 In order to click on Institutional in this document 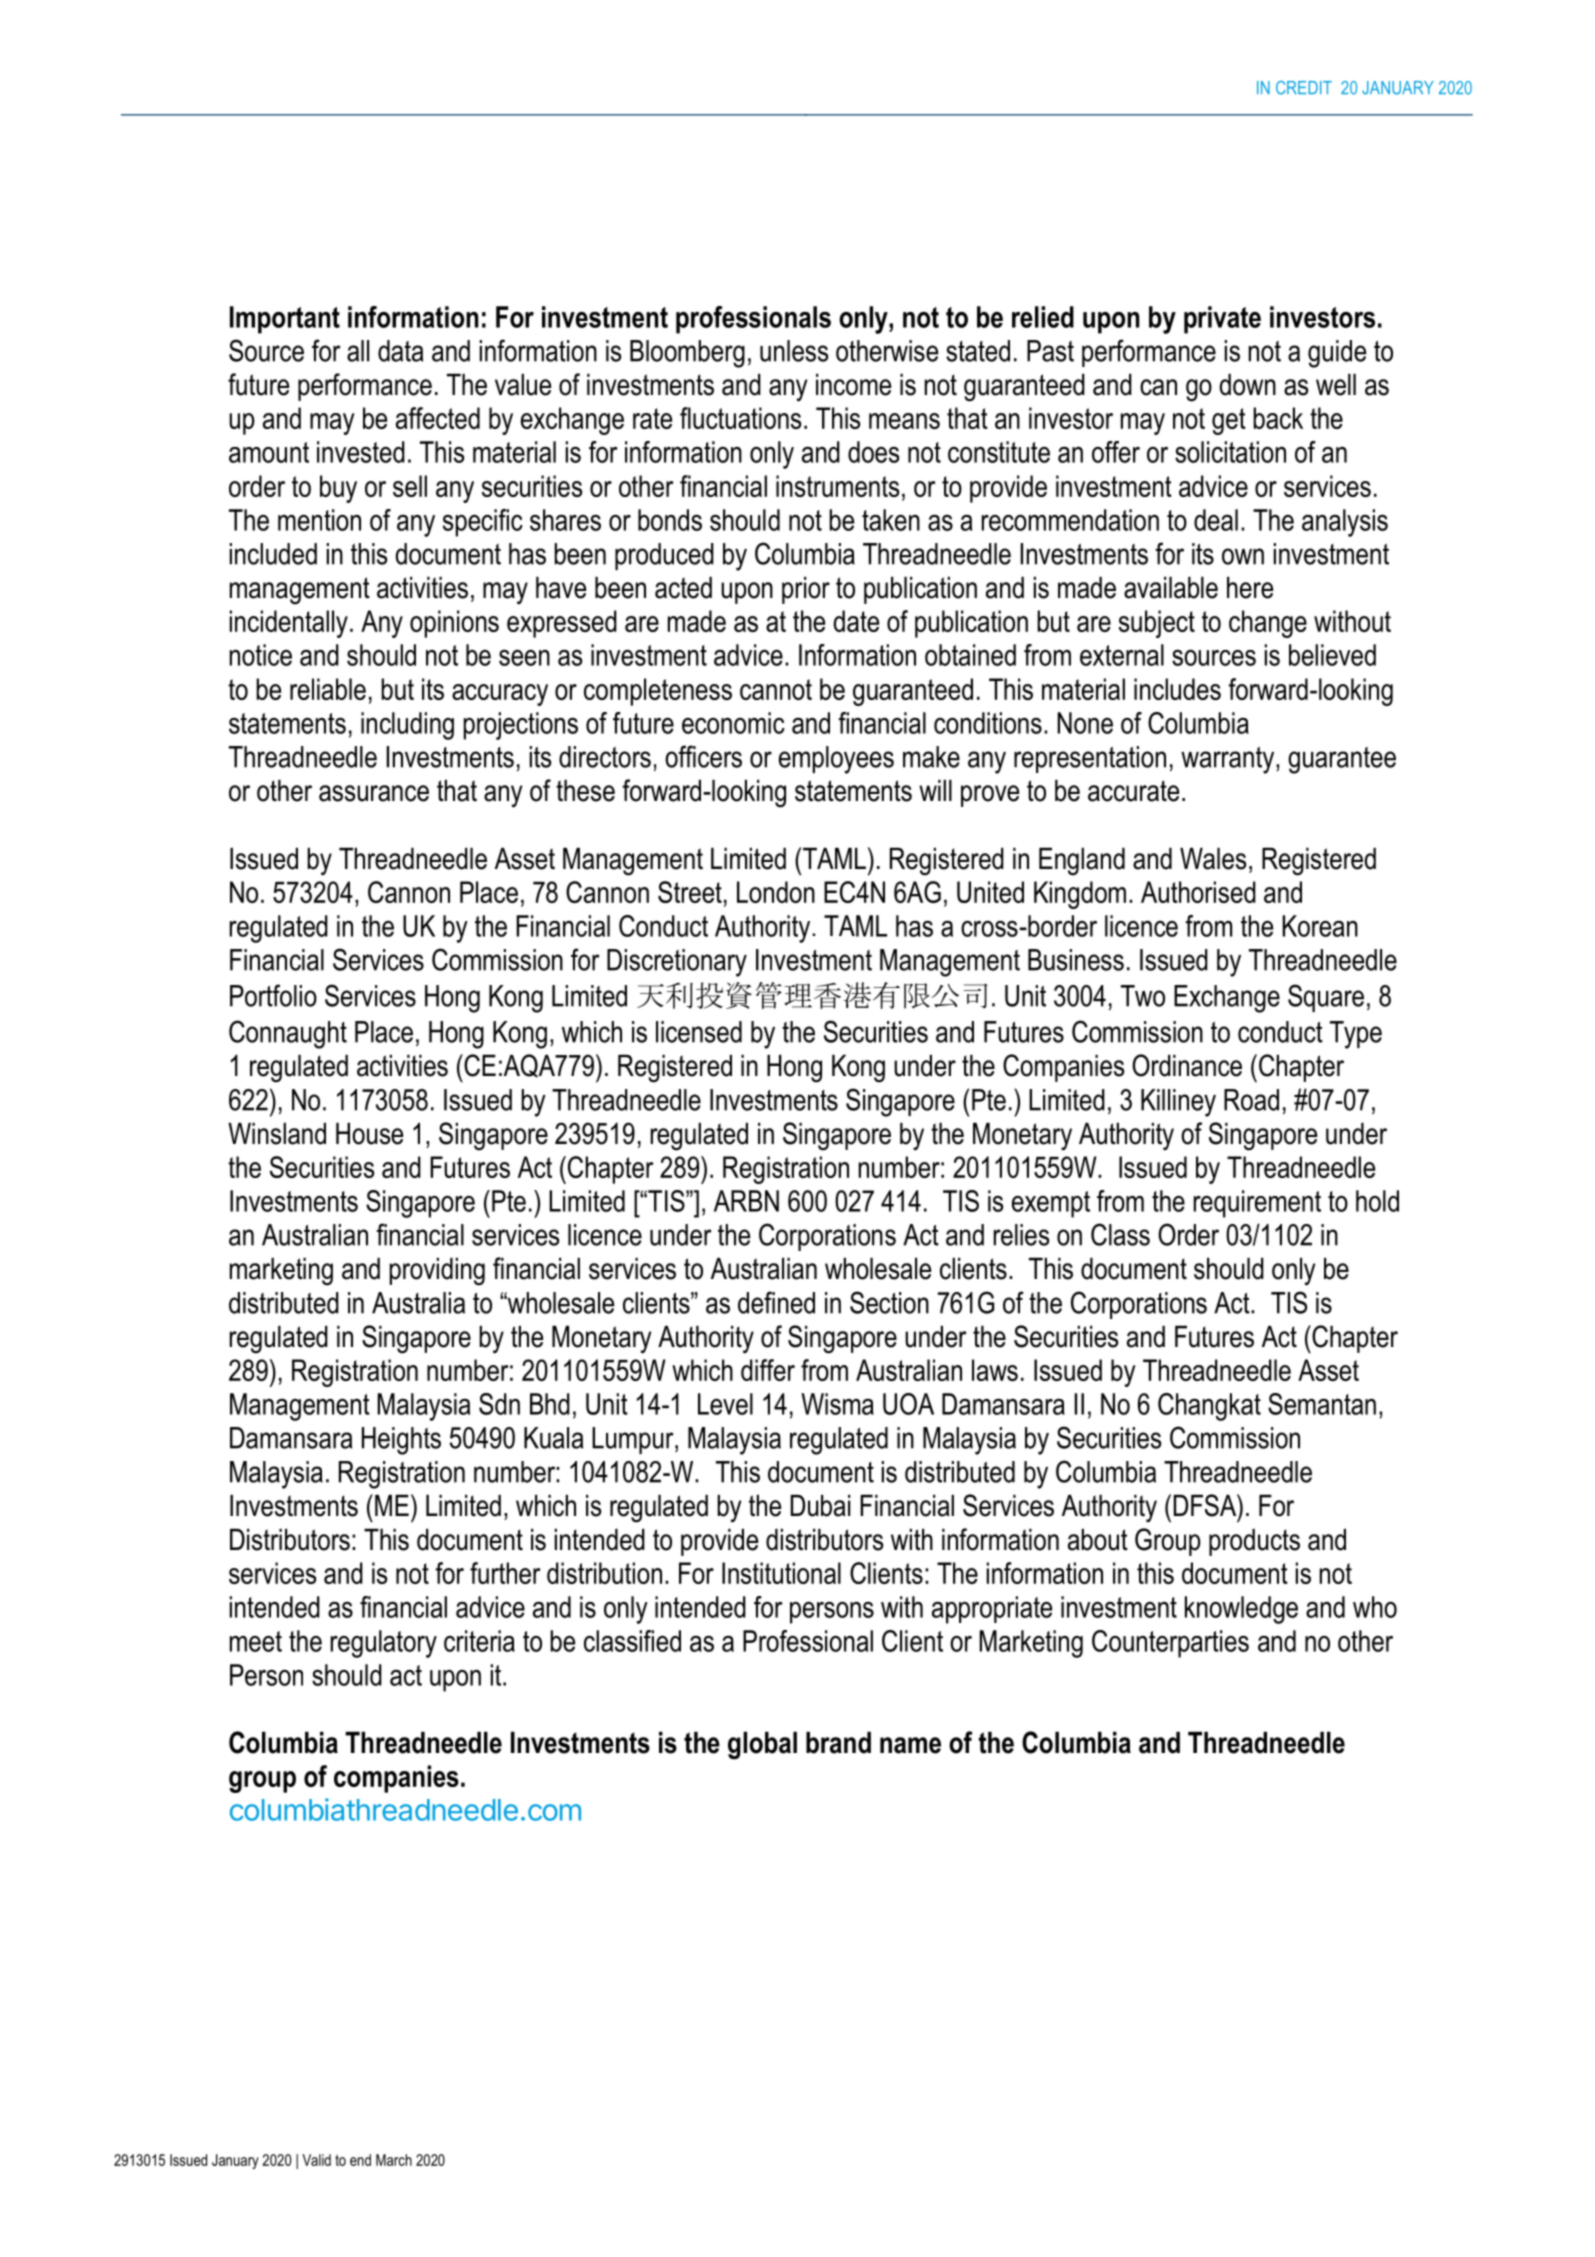, I will do `click(781, 1573)`.
